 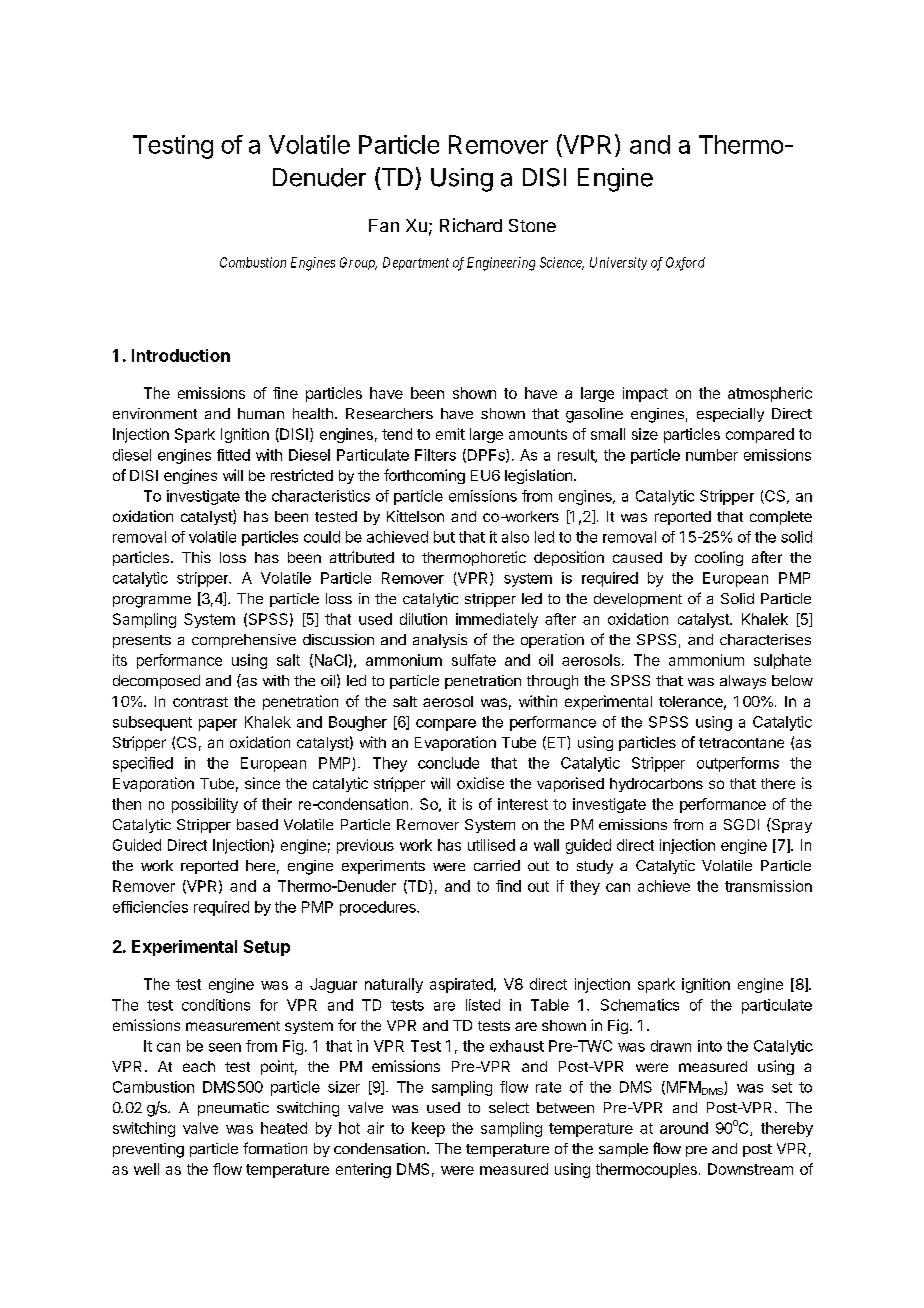 What do you see at coordinates (685, 264) in the screenshot?
I see `Oxford` at bounding box center [685, 264].
